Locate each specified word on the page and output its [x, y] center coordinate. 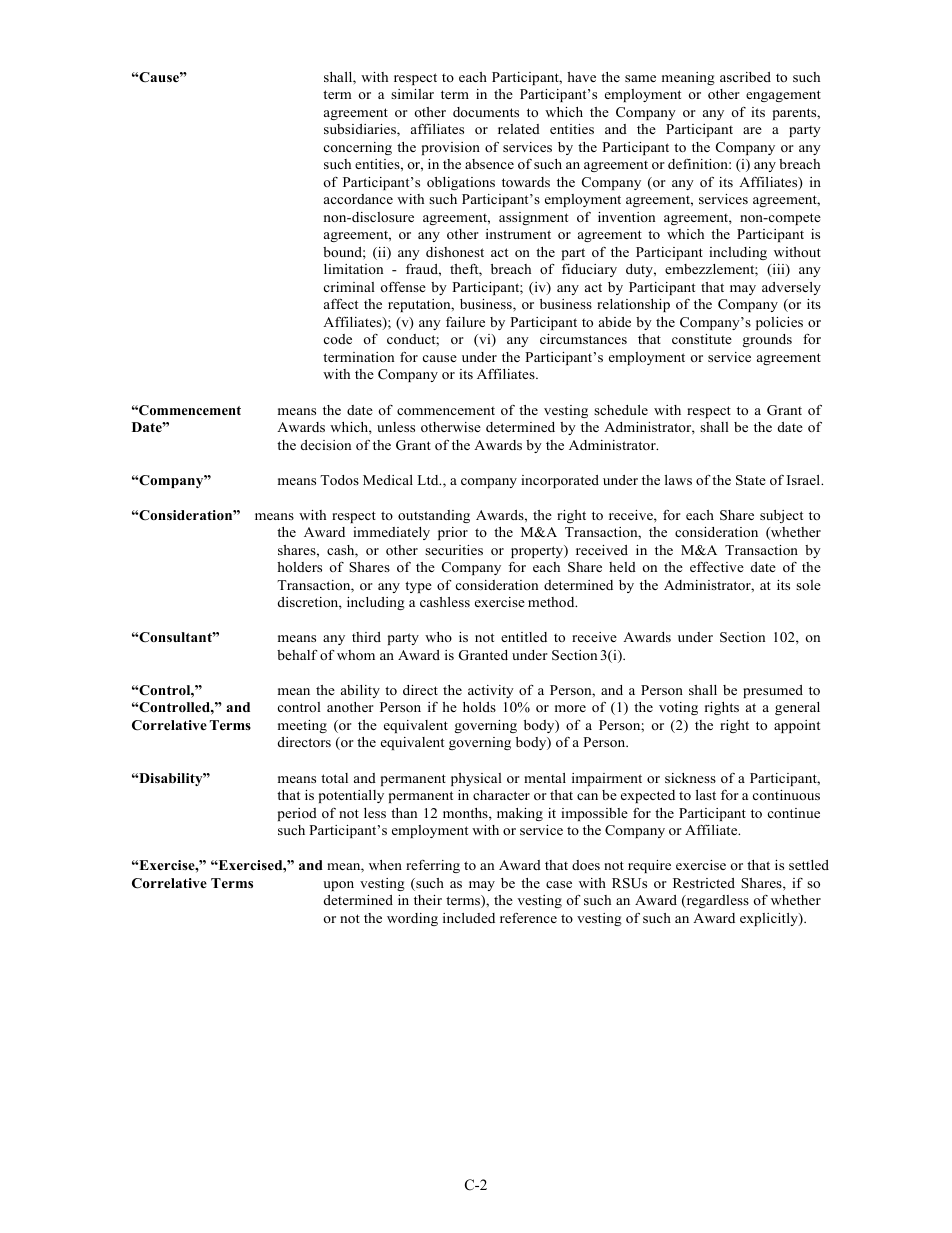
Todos [339, 480]
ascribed [745, 77]
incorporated [560, 481]
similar [412, 94]
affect [341, 304]
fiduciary [589, 270]
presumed [773, 691]
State [751, 480]
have [581, 77]
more [570, 708]
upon [338, 886]
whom [356, 655]
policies [779, 323]
